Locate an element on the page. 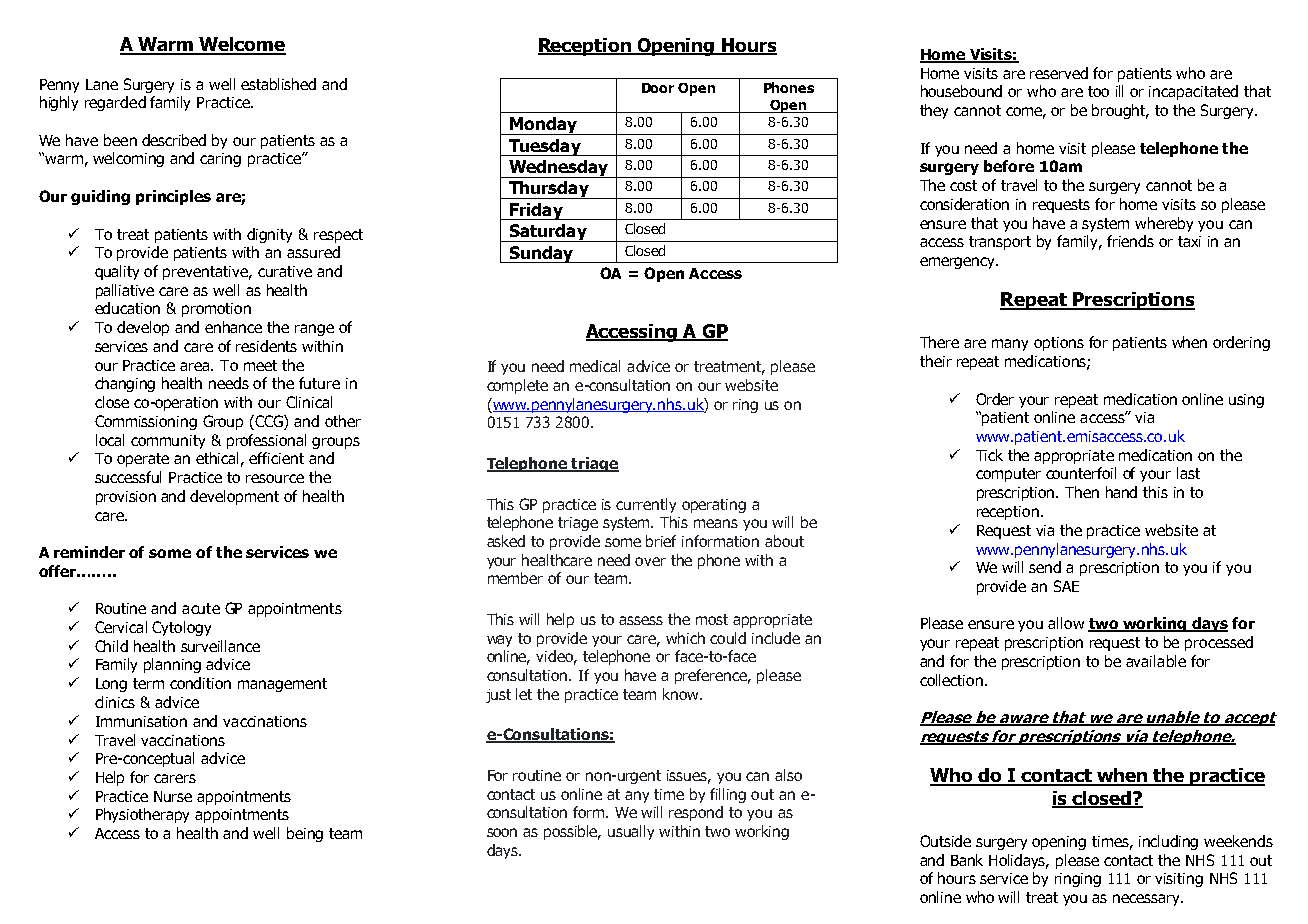  currently is located at coordinates (646, 505).
